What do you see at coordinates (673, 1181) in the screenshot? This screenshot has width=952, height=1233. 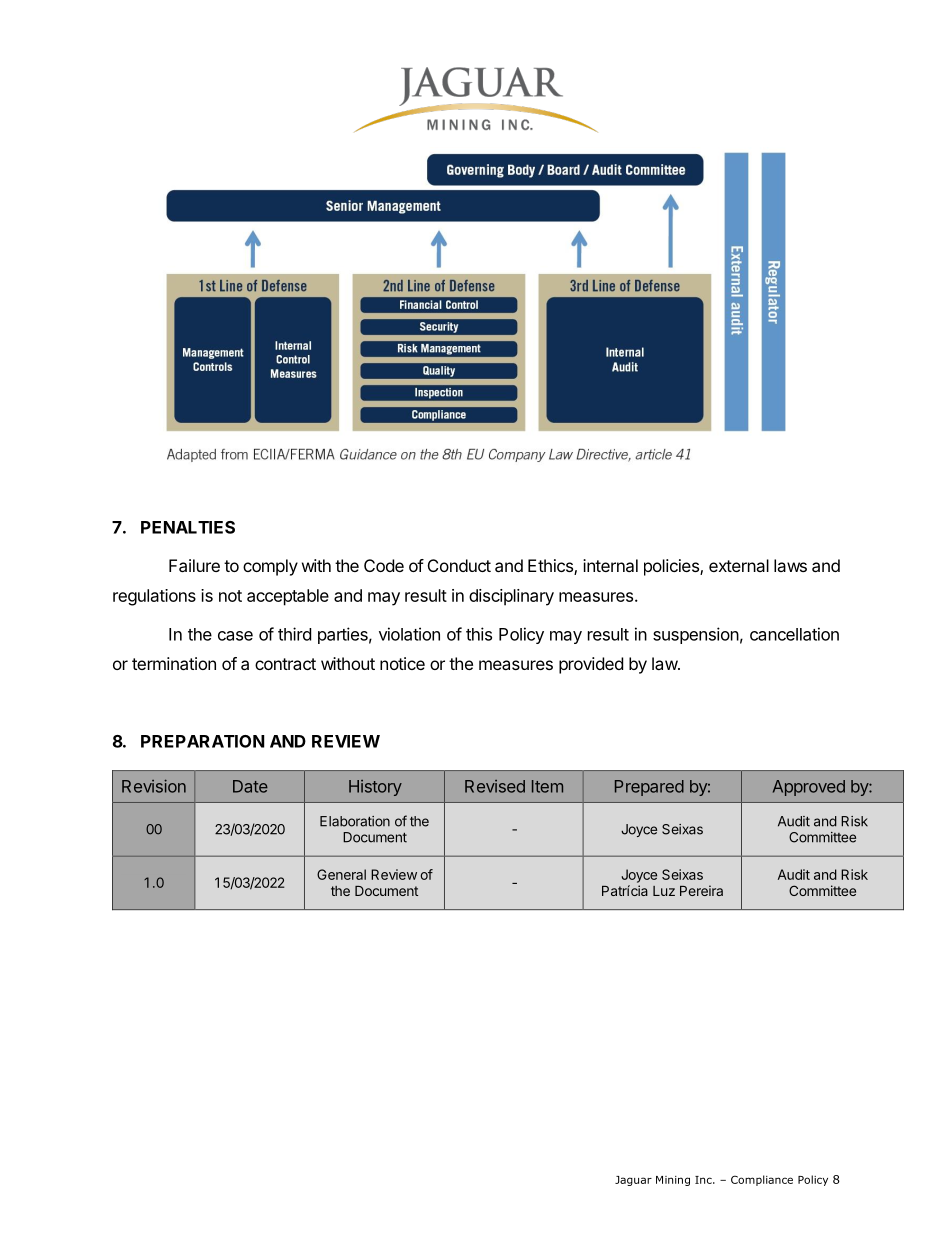 I see `Mining` at bounding box center [673, 1181].
